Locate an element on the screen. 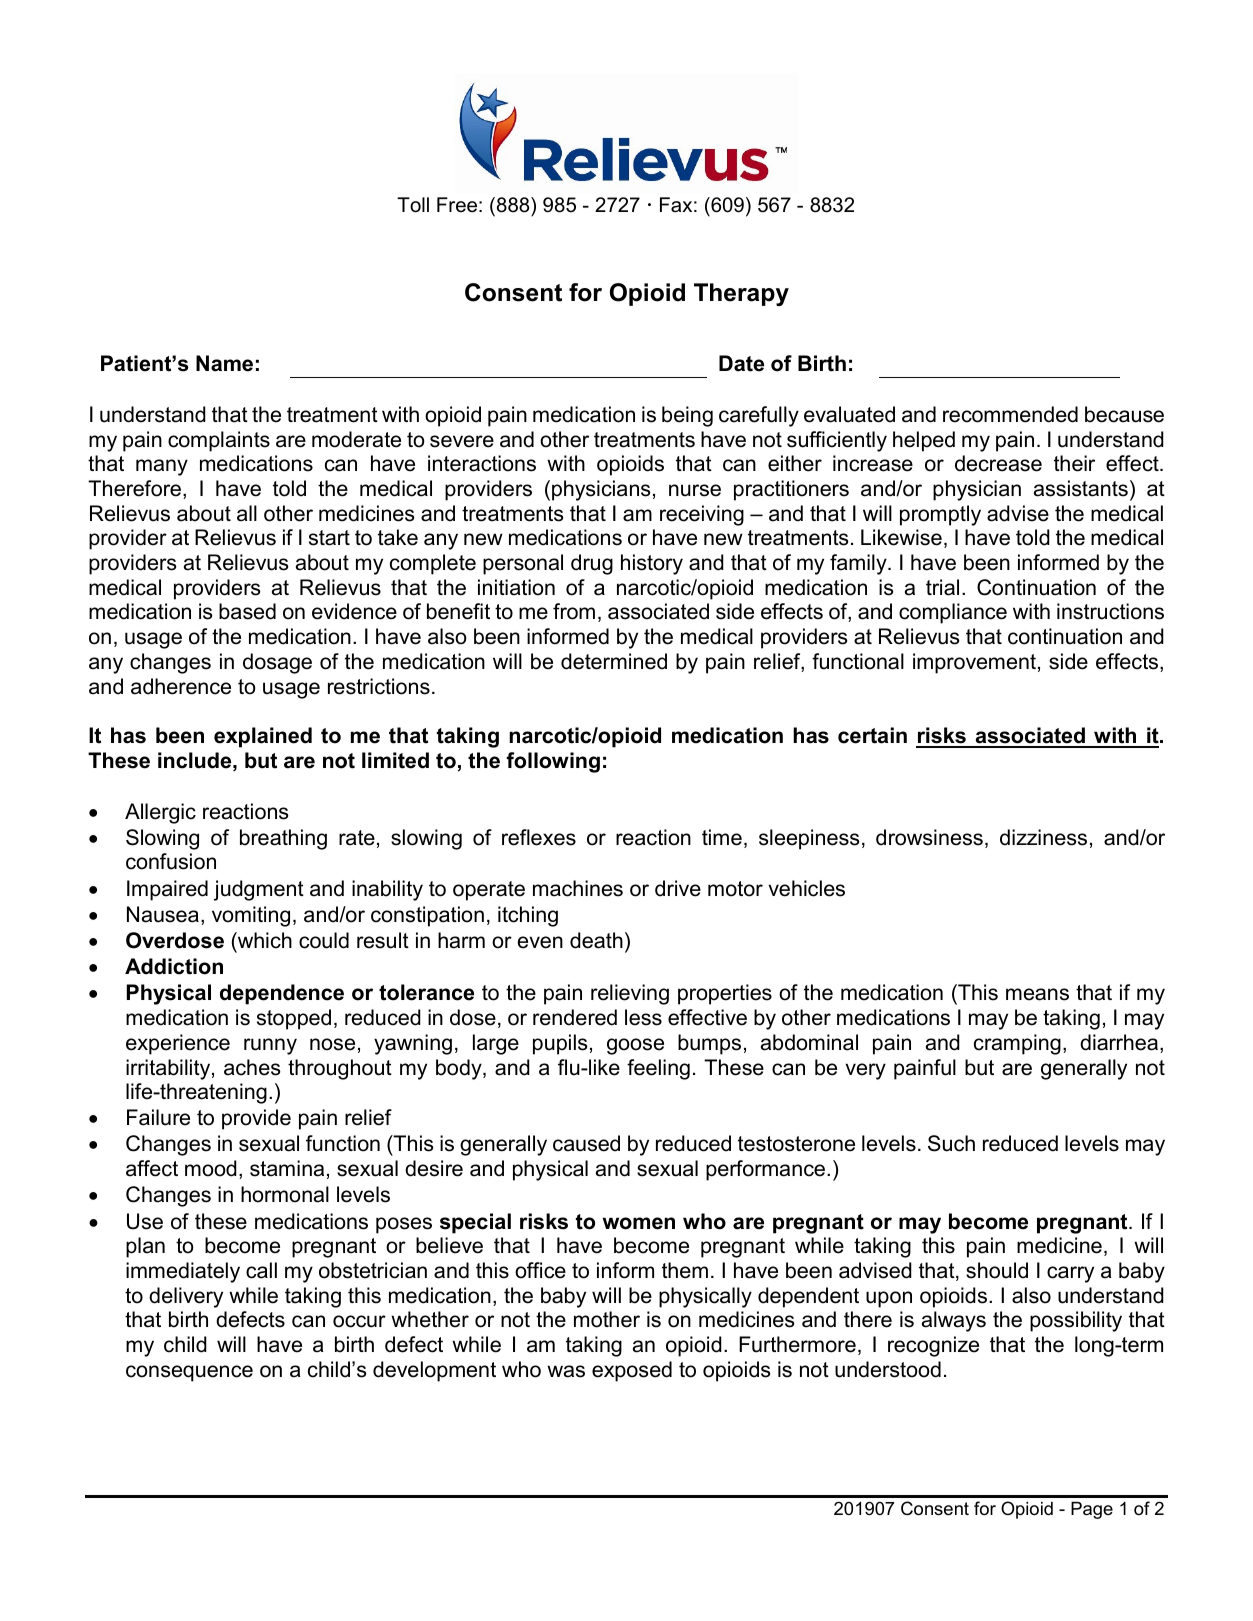 The height and width of the screenshot is (1621, 1253). Therapy is located at coordinates (741, 294).
